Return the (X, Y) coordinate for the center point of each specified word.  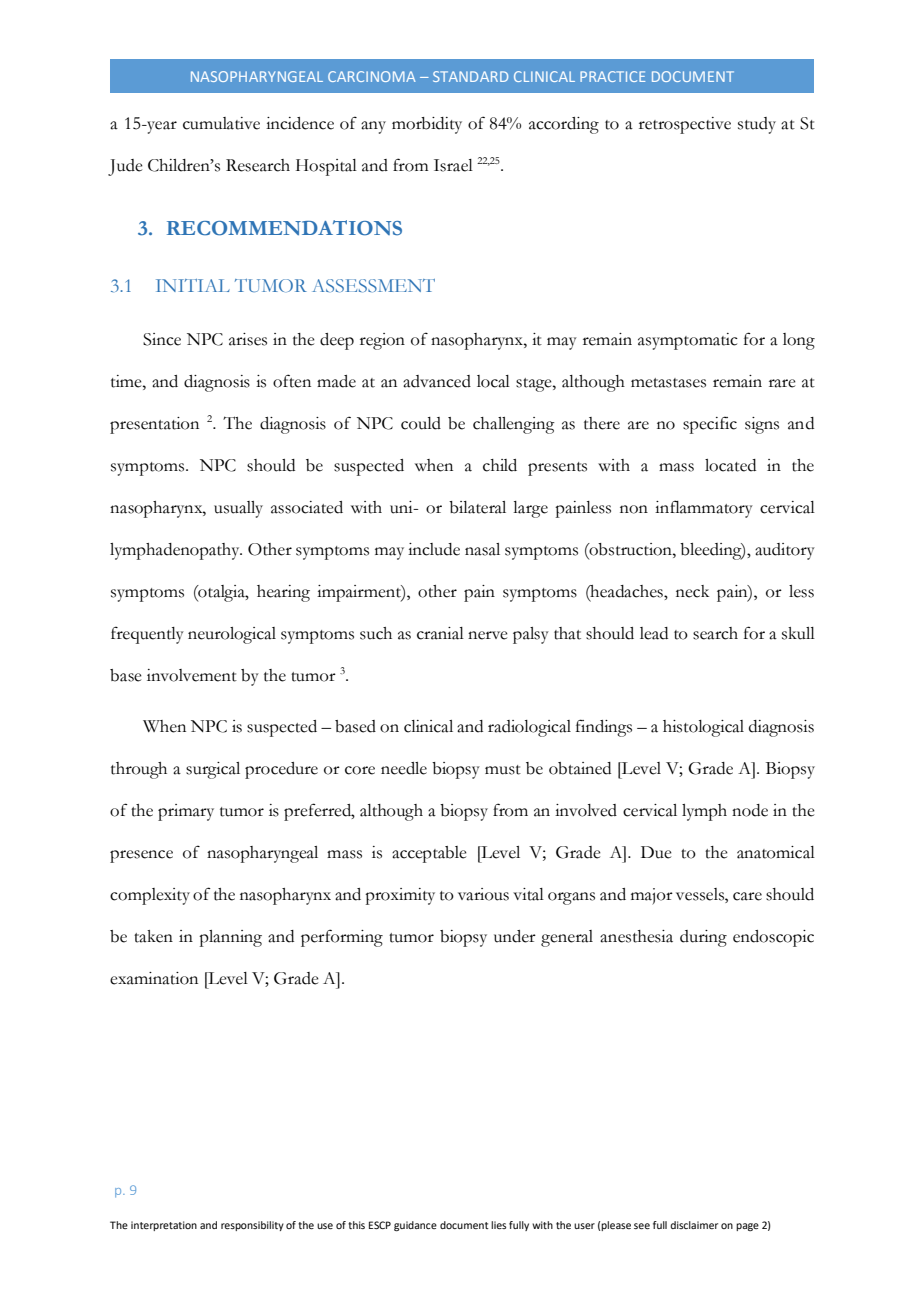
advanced (437, 381)
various (483, 894)
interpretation (164, 1226)
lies (498, 1225)
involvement (192, 675)
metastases (668, 383)
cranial (440, 633)
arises (248, 339)
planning (230, 938)
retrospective (685, 125)
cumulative (221, 123)
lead (654, 633)
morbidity (427, 125)
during (703, 938)
